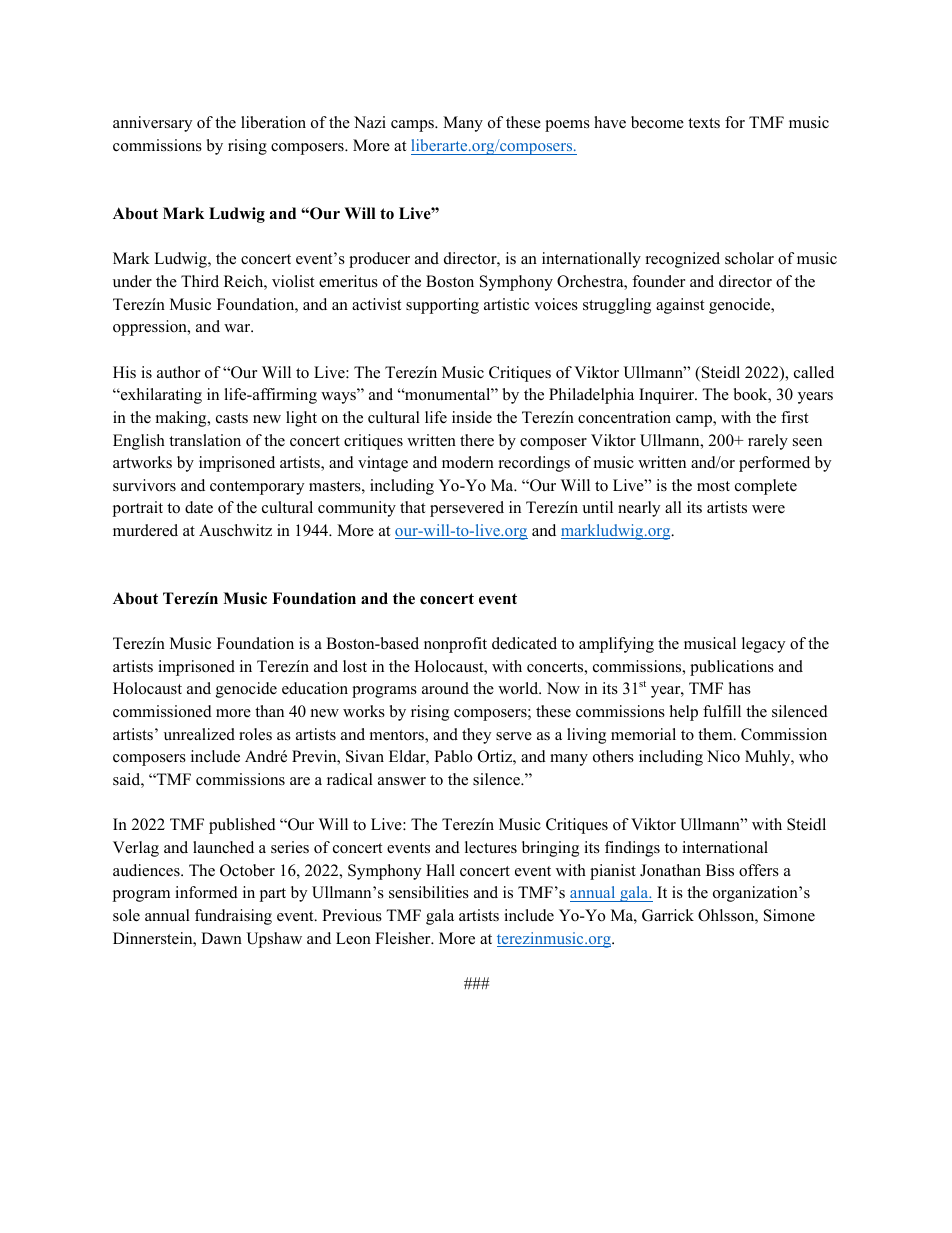 The image size is (952, 1233). Describe the element at coordinates (722, 711) in the document. I see `fulfill` at that location.
